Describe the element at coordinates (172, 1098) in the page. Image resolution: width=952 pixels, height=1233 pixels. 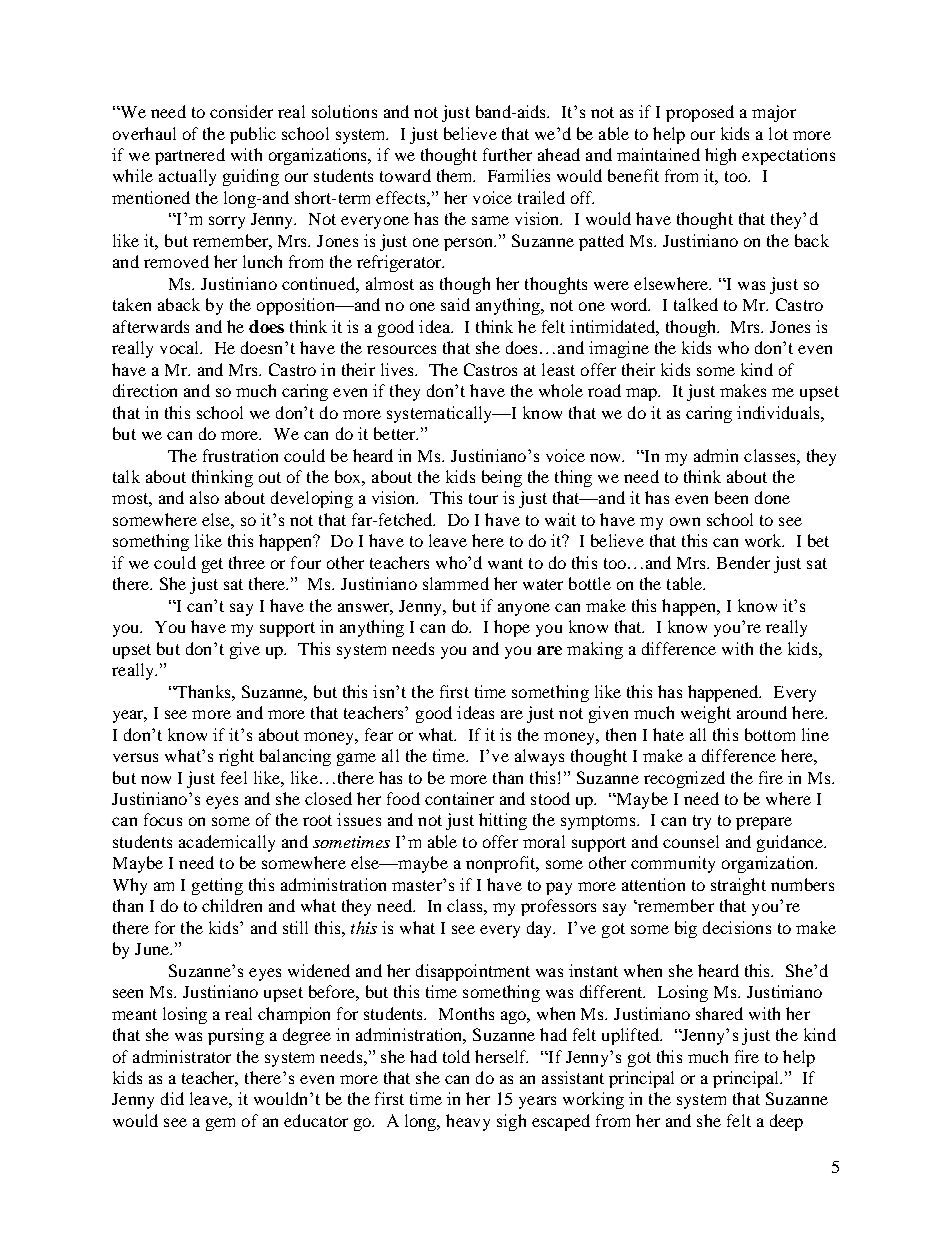
I see `did` at that location.
